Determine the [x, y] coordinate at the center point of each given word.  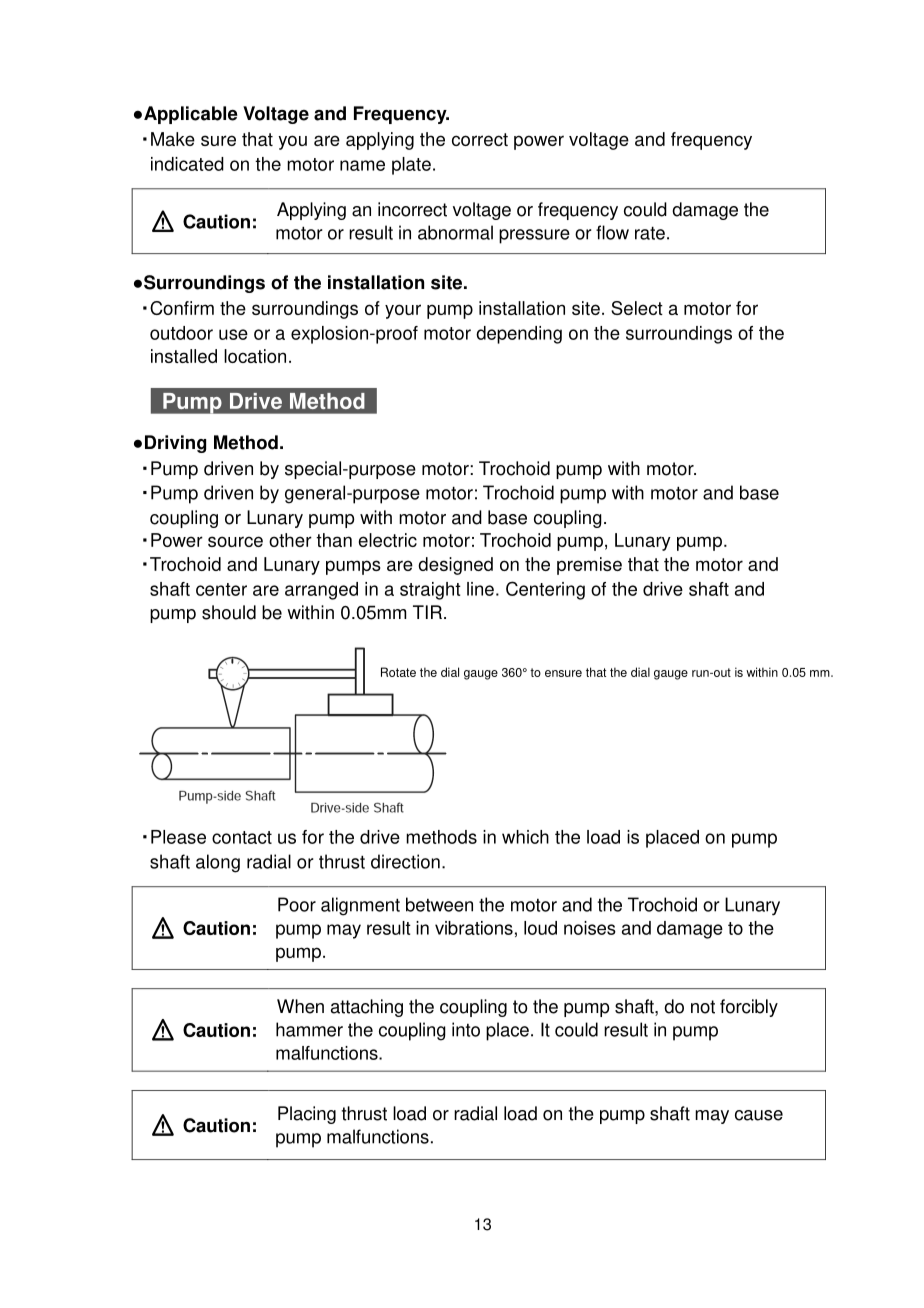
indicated [187, 164]
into [466, 1029]
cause [759, 1115]
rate [650, 233]
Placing [307, 1115]
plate [411, 166]
